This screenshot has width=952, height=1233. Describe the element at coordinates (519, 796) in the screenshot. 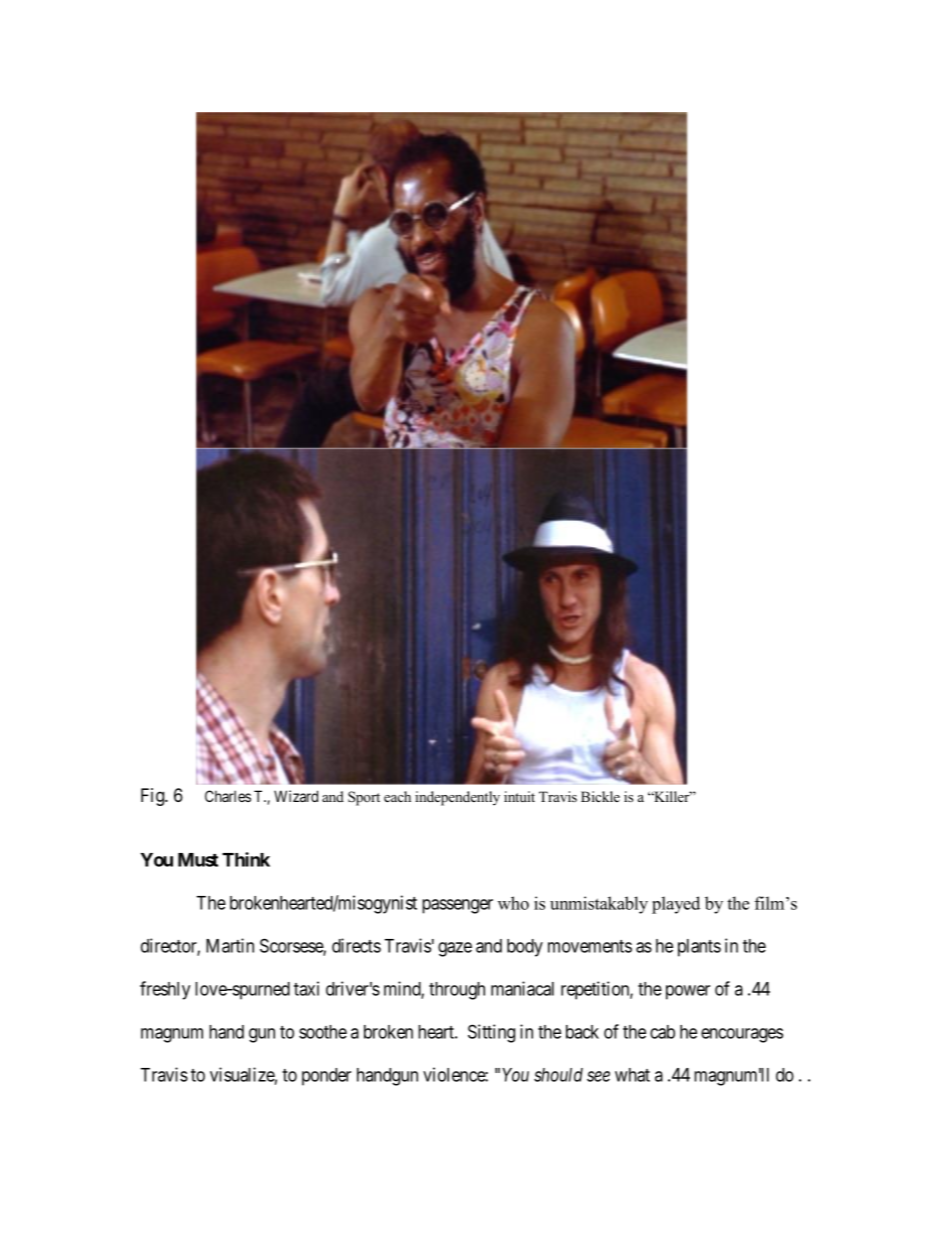

I see `intuit` at that location.
